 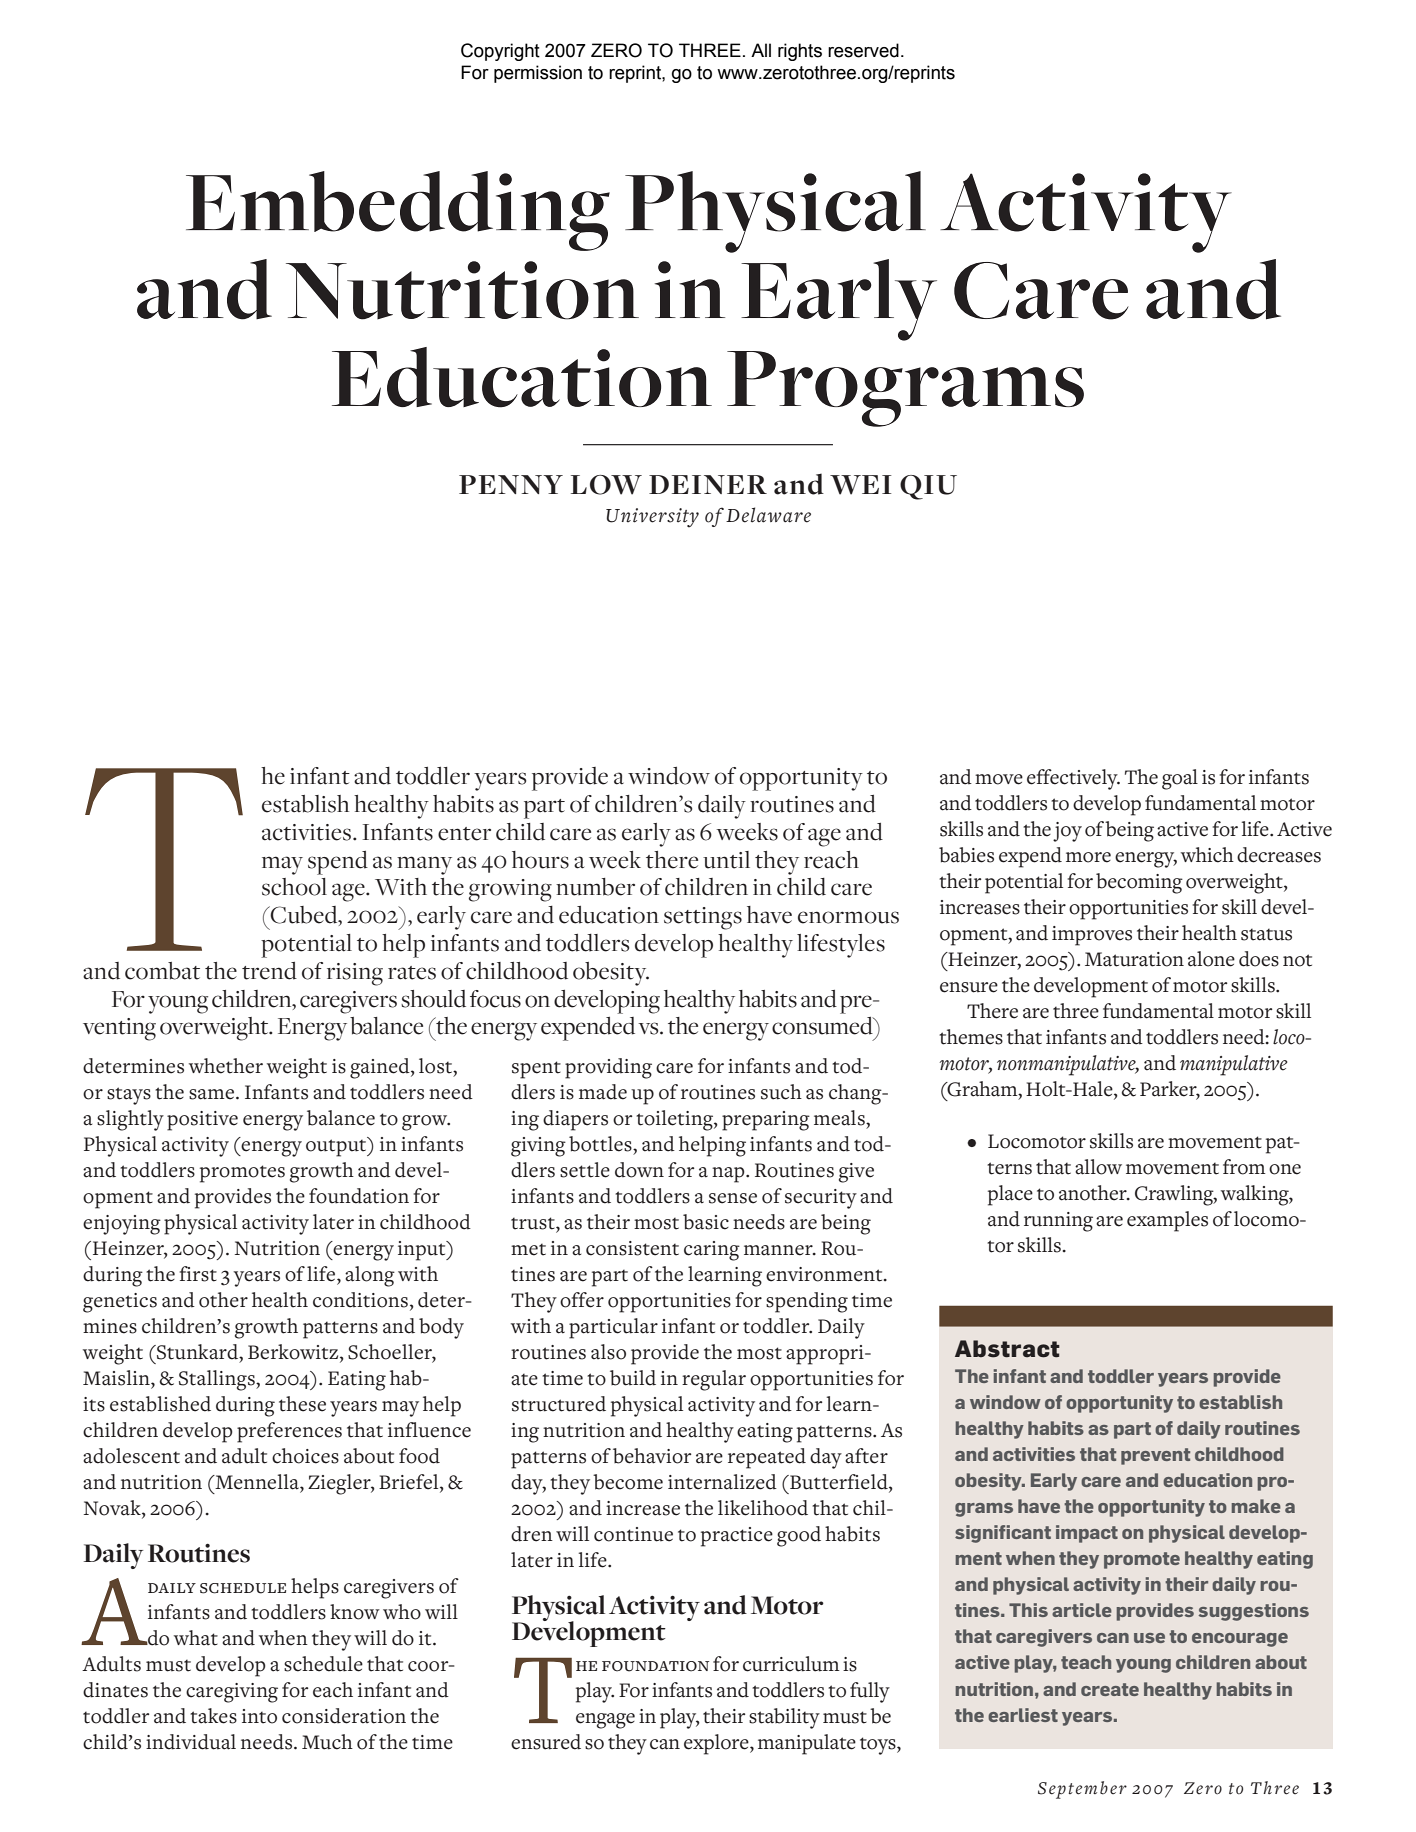 I want to click on caring, so click(x=712, y=1251).
